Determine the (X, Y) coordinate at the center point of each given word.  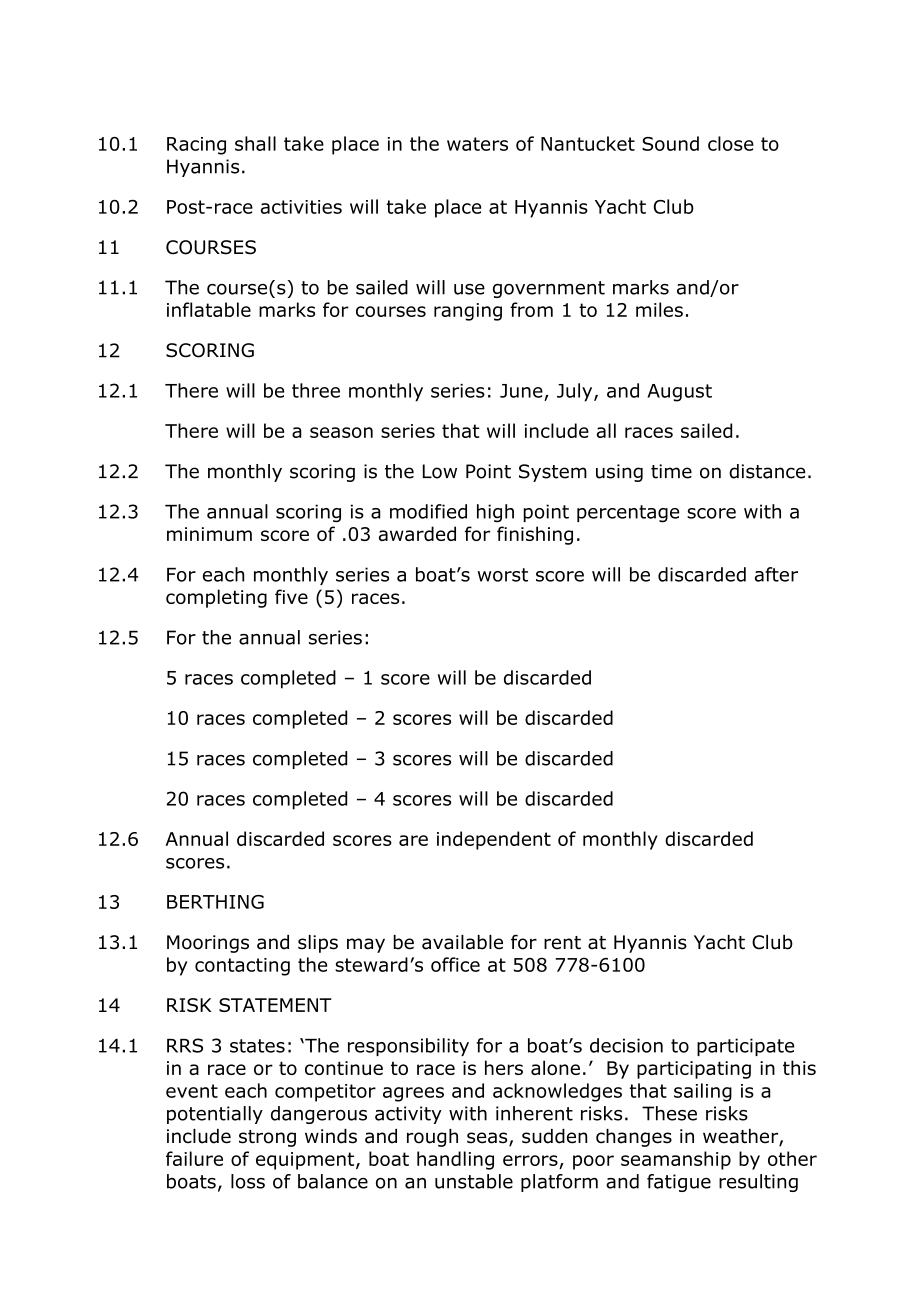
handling (455, 1160)
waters (477, 144)
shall (255, 143)
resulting (758, 1183)
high (495, 513)
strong (267, 1138)
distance (767, 471)
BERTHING (215, 902)
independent (494, 840)
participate (745, 1047)
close (731, 143)
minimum (209, 534)
